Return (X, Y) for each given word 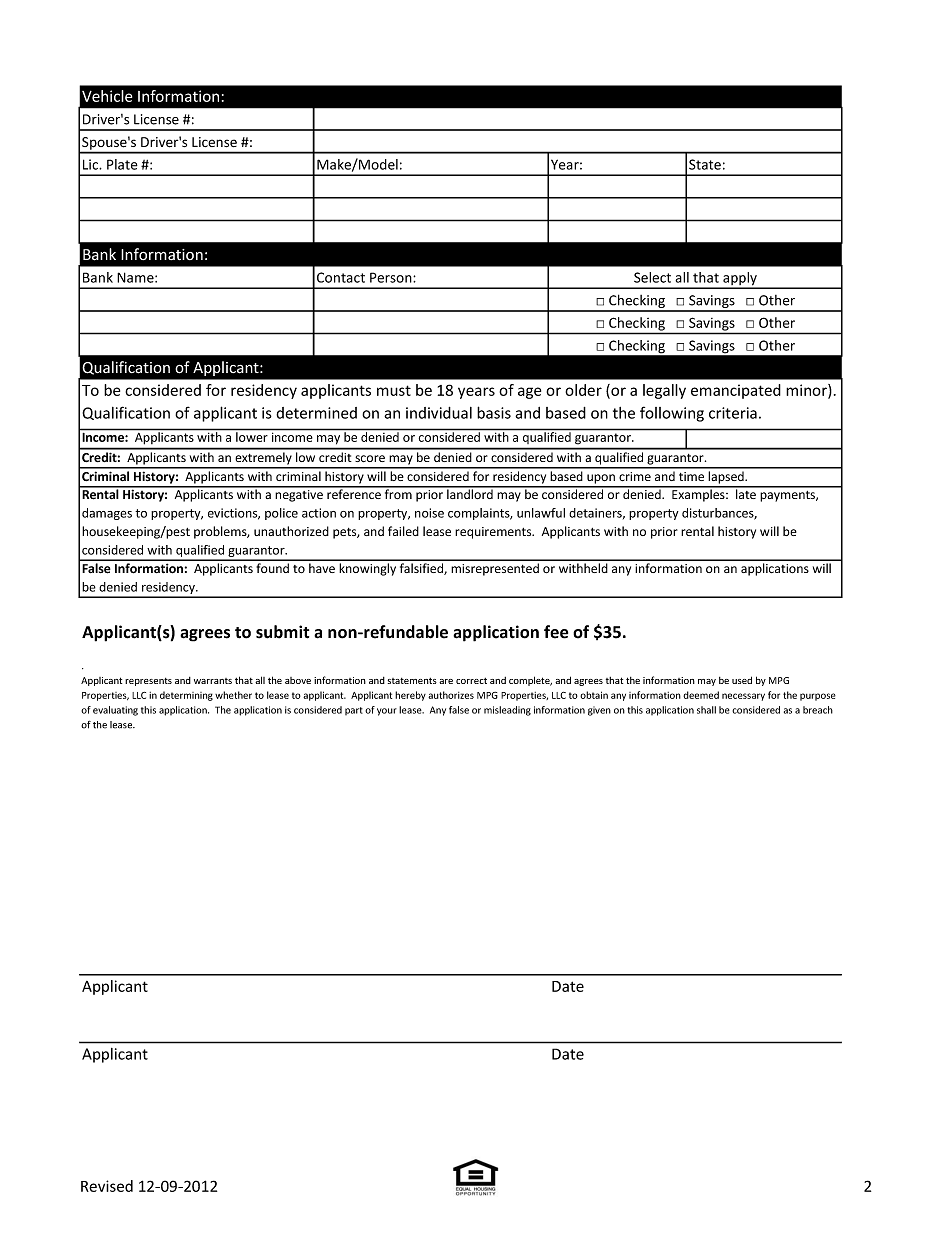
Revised (107, 1186)
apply (740, 280)
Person (392, 277)
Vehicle (107, 96)
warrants (213, 681)
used (742, 680)
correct (471, 681)
